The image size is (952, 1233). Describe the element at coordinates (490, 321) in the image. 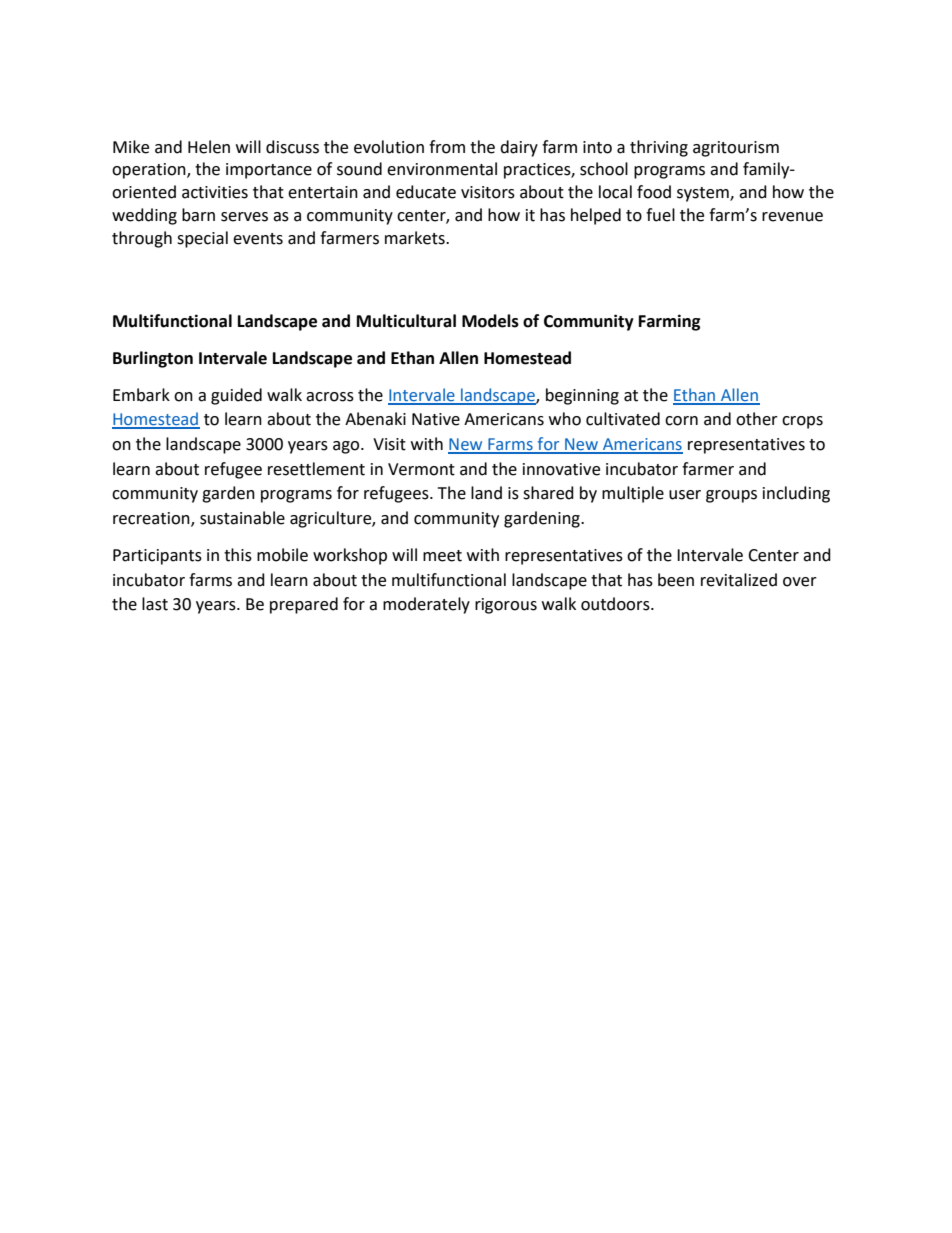

I see `Models` at that location.
